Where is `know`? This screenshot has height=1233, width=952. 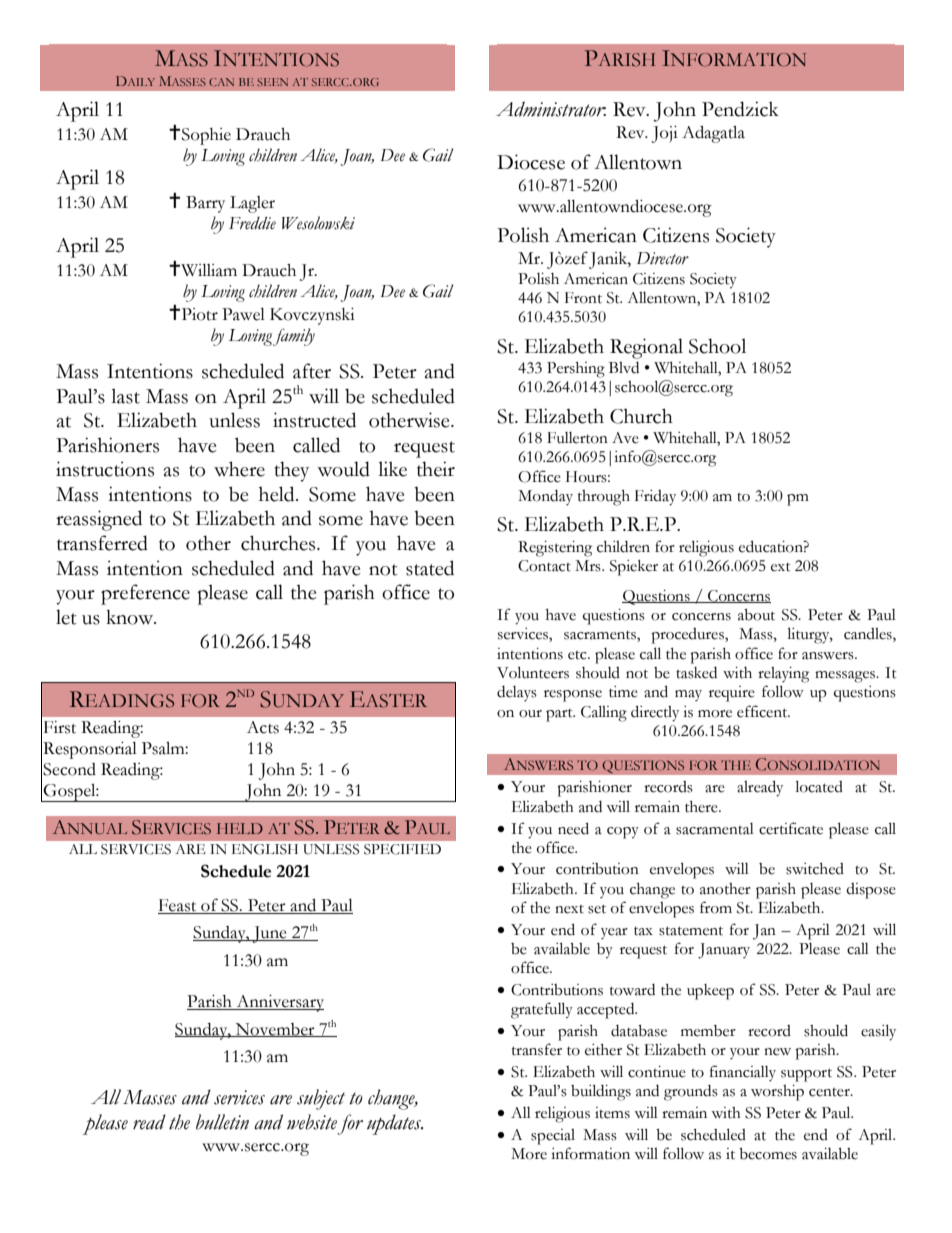
know is located at coordinates (131, 617).
